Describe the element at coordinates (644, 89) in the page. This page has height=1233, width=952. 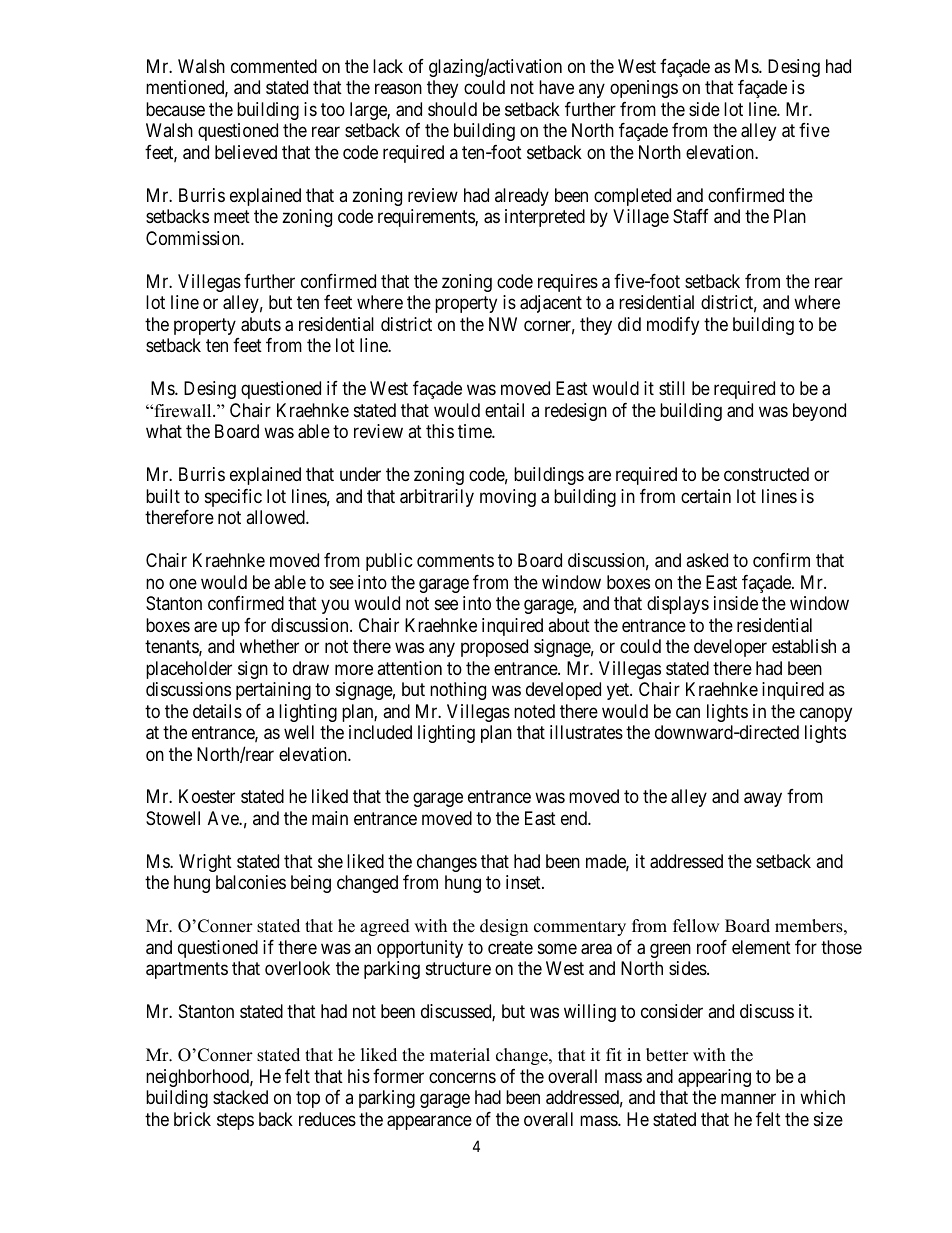
I see `openings` at that location.
